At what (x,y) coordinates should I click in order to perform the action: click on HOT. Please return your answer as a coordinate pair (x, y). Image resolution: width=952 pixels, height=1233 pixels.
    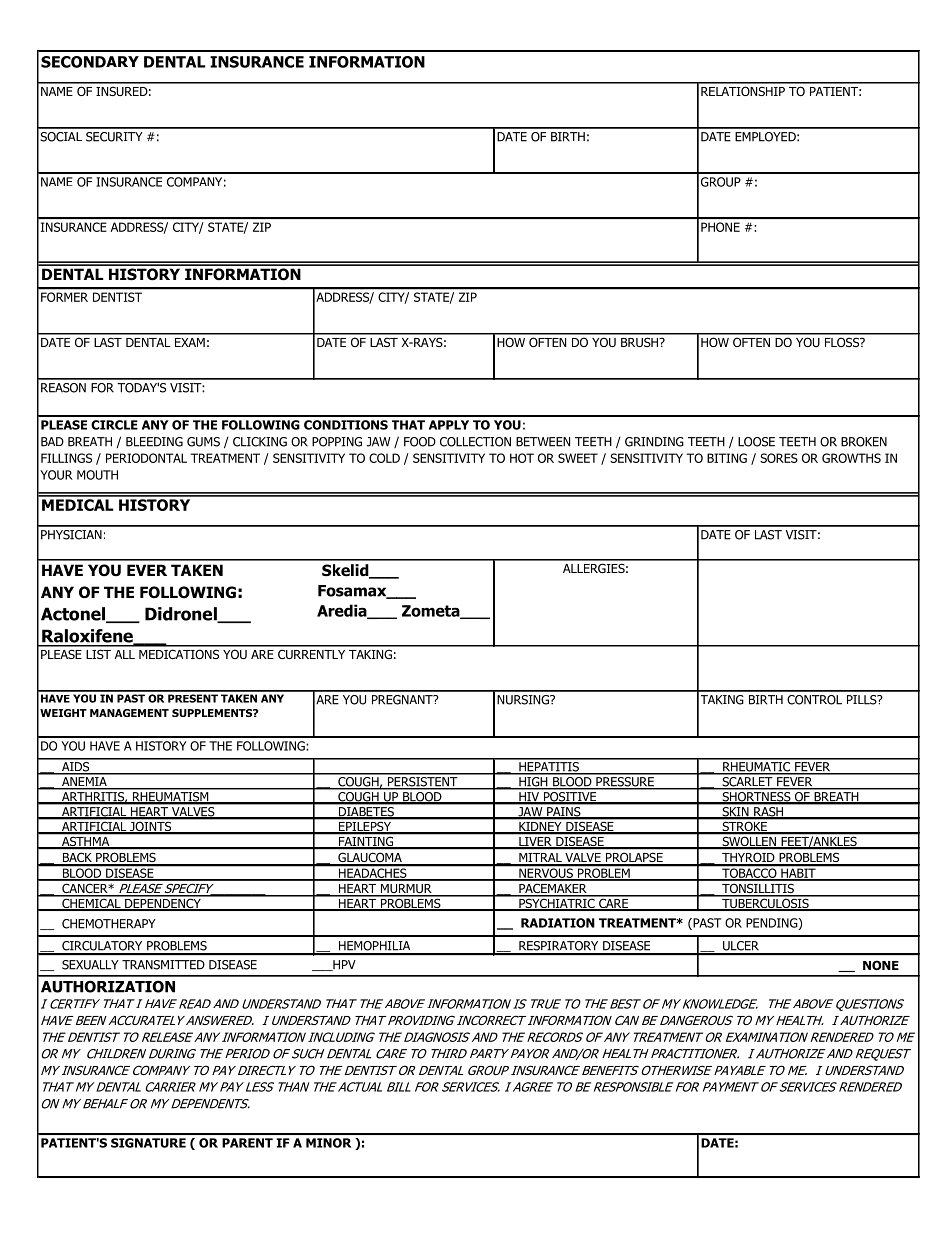
    Looking at the image, I should click on (522, 458).
